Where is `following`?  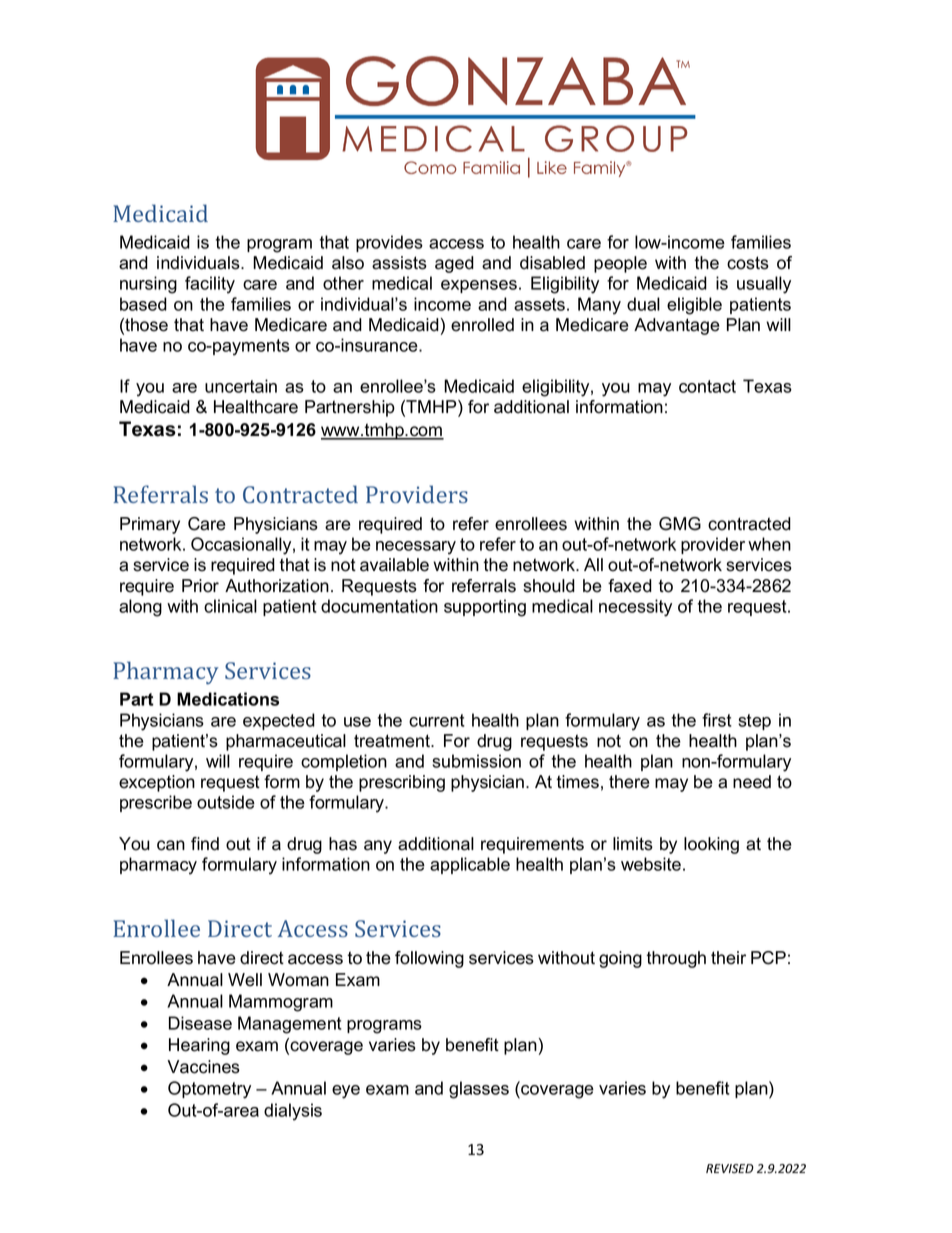
following is located at coordinates (429, 959).
